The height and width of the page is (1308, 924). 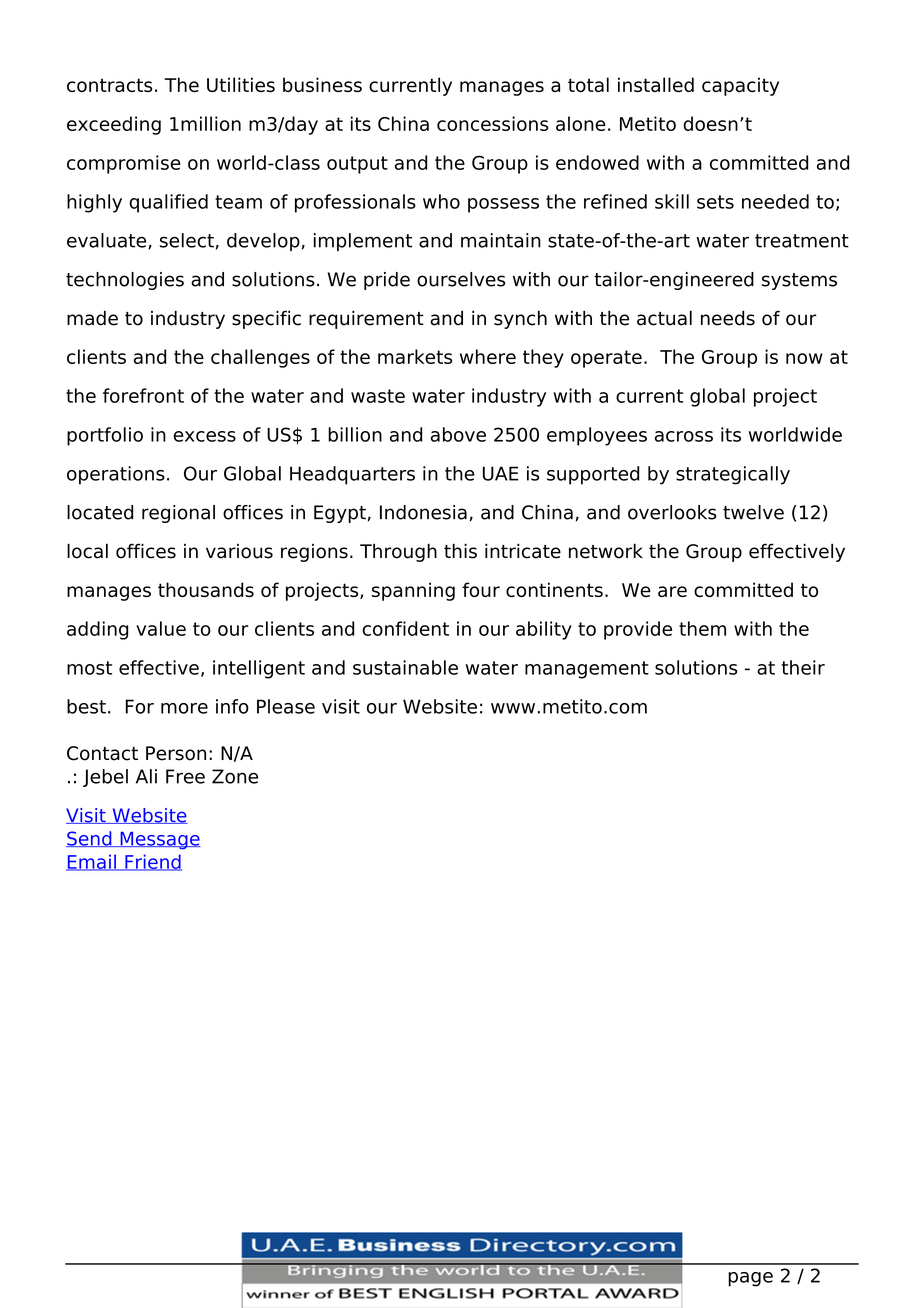 I want to click on capacity, so click(x=740, y=86).
